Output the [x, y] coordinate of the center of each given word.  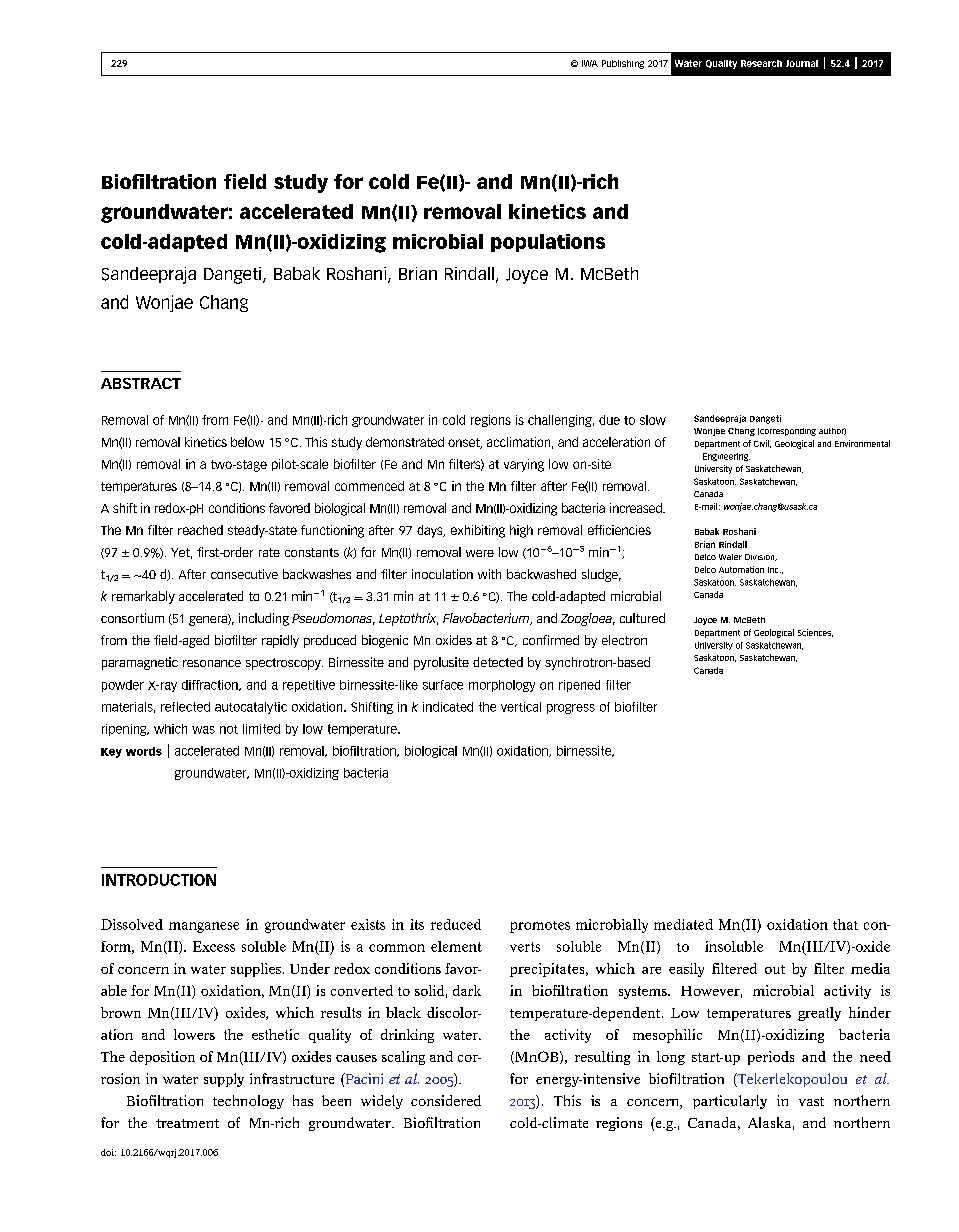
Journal [802, 63]
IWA [590, 63]
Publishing [623, 64]
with [489, 574]
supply [224, 1080]
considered [446, 1100]
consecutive [244, 574]
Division [761, 557]
